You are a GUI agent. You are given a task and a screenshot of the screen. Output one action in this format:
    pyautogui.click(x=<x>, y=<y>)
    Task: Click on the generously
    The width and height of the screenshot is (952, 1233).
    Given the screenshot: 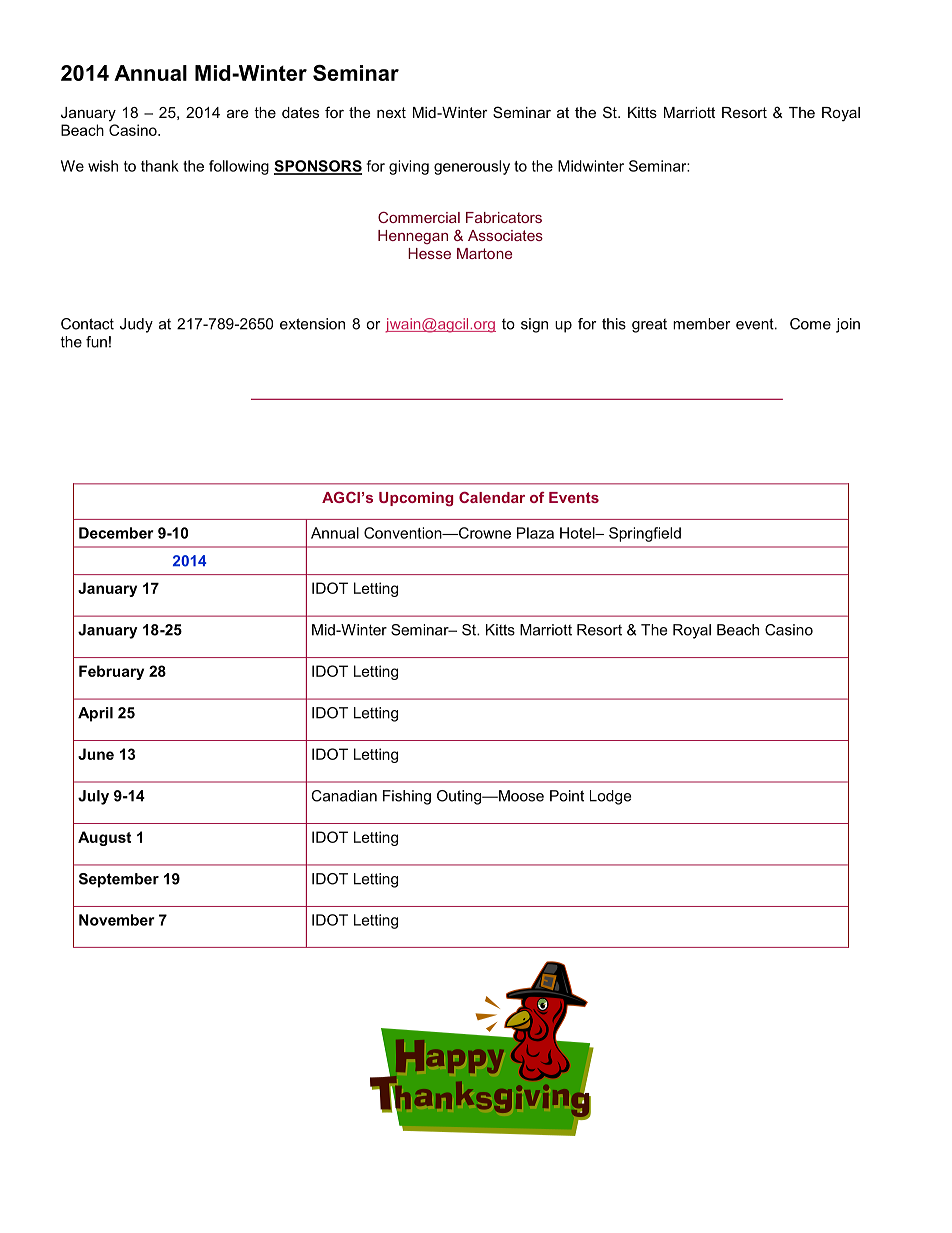 What is the action you would take?
    pyautogui.click(x=472, y=167)
